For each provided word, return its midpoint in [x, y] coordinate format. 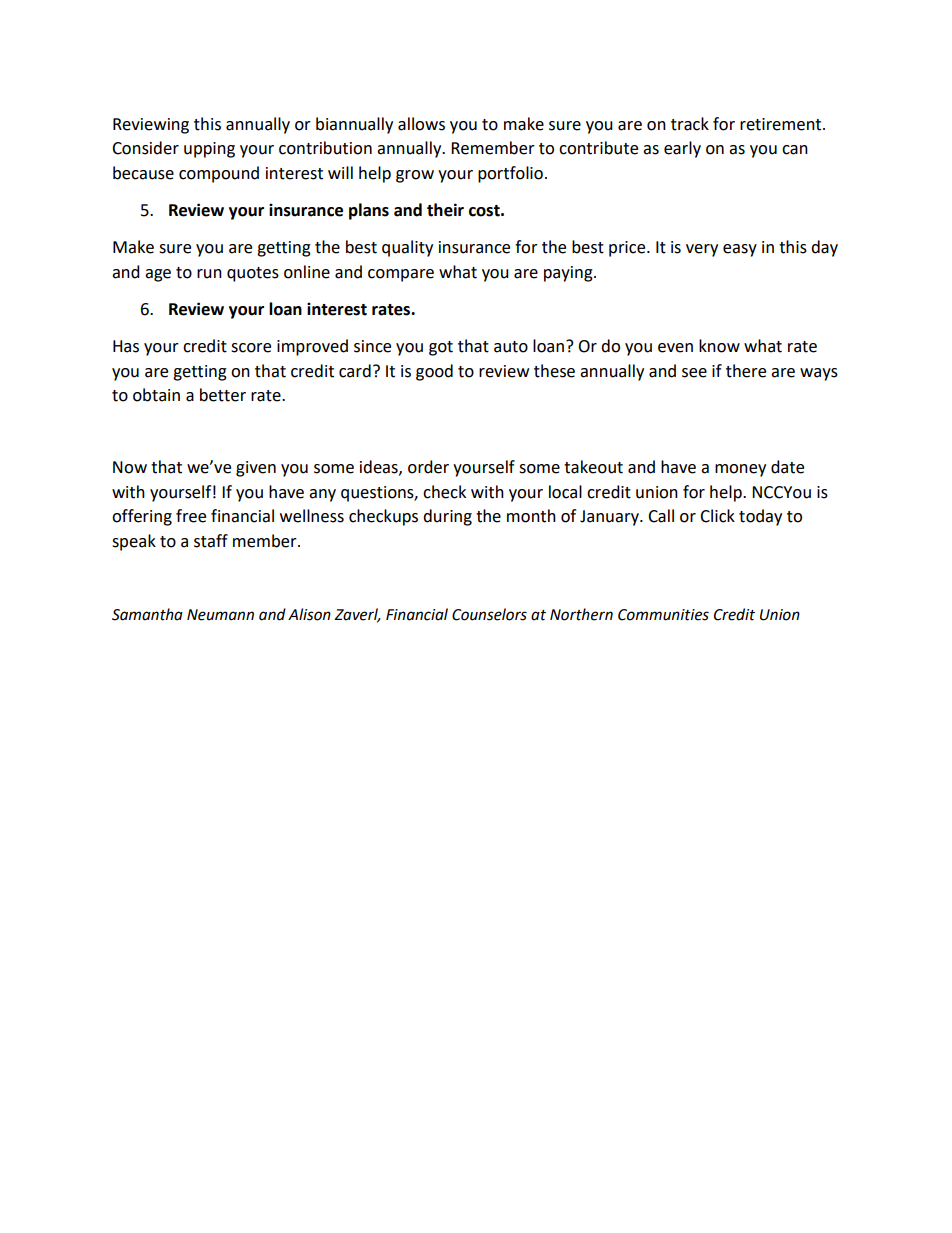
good [434, 372]
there [746, 371]
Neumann [220, 615]
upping [209, 150]
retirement [782, 124]
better [223, 395]
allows [421, 124]
